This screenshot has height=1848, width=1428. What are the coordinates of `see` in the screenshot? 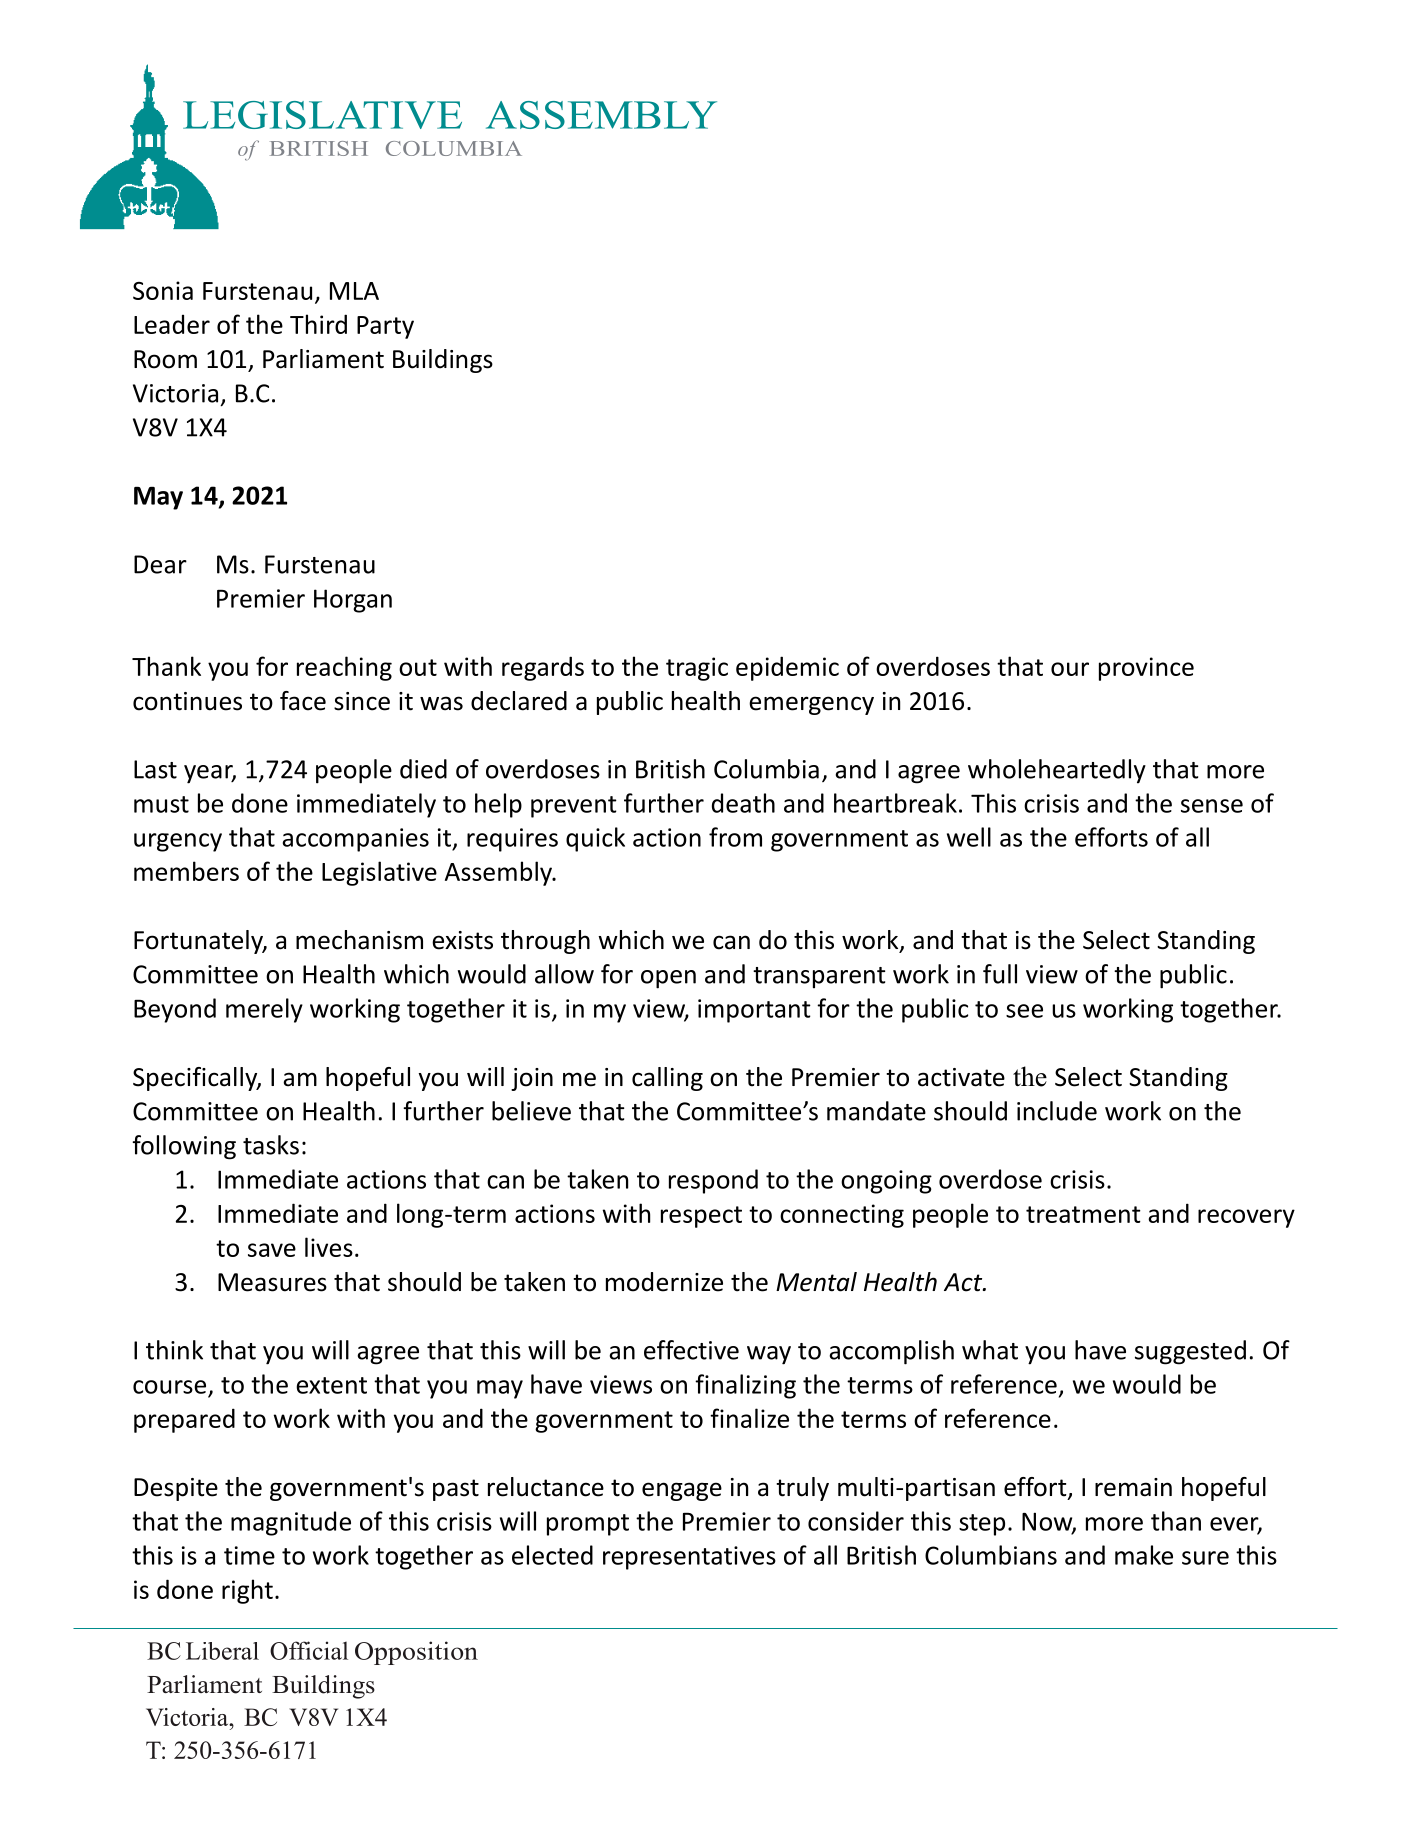 It's located at (1024, 1011).
